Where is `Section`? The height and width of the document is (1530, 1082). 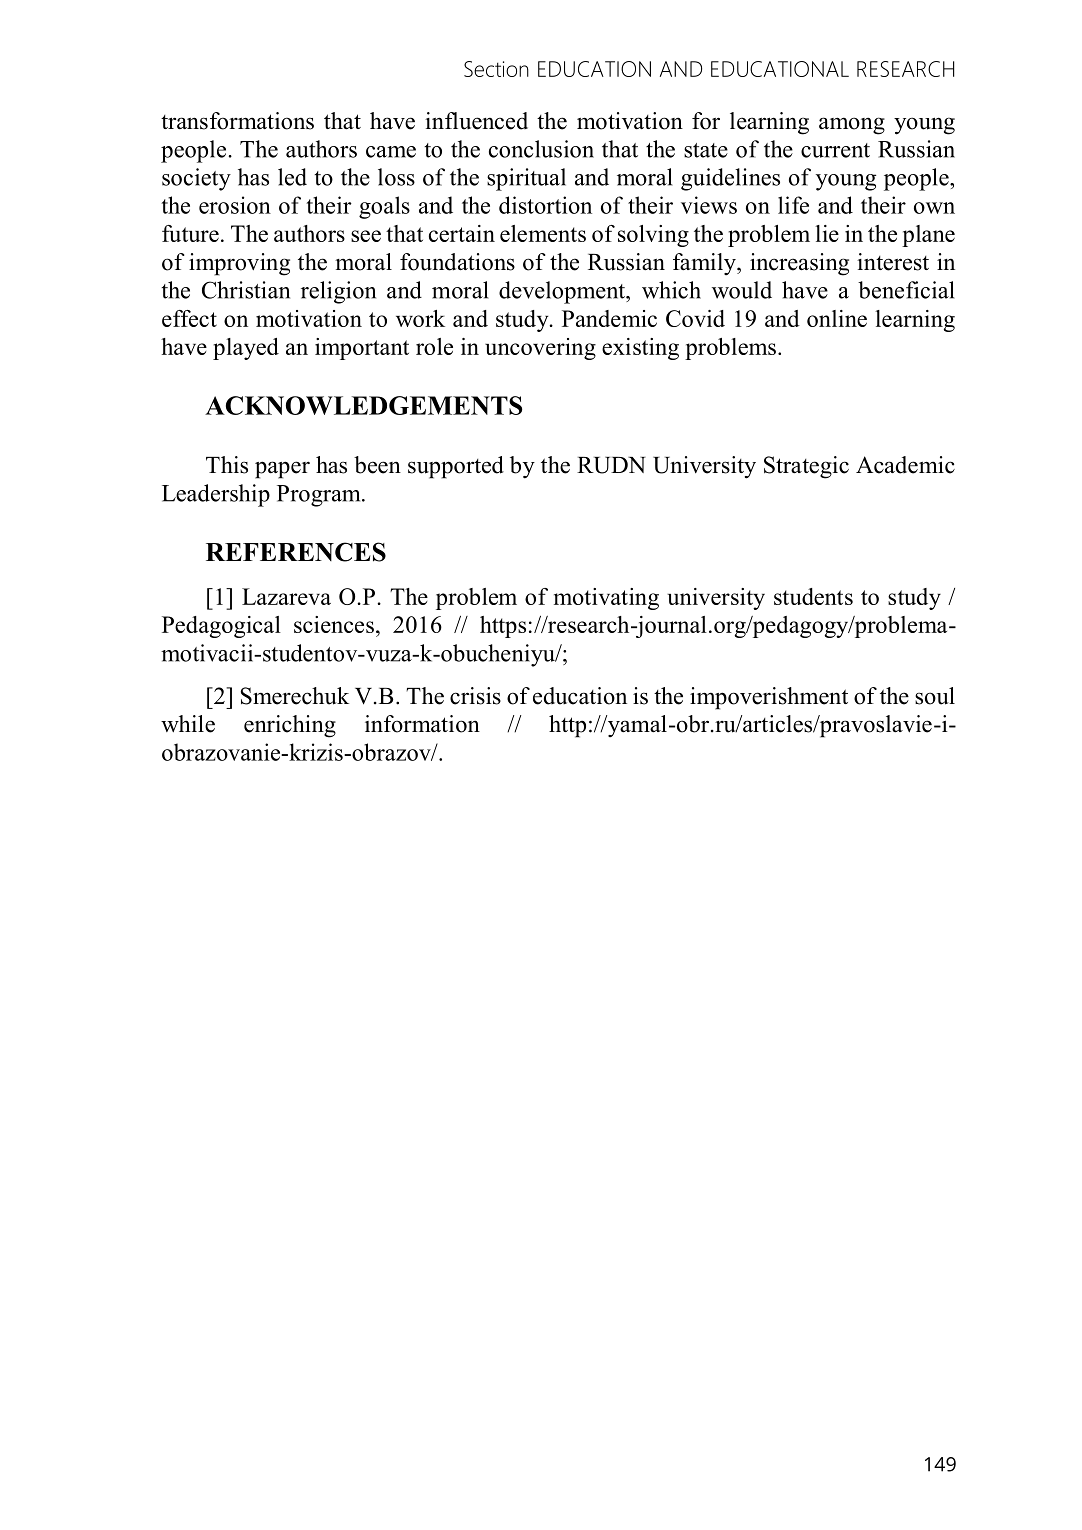 Section is located at coordinates (496, 69).
